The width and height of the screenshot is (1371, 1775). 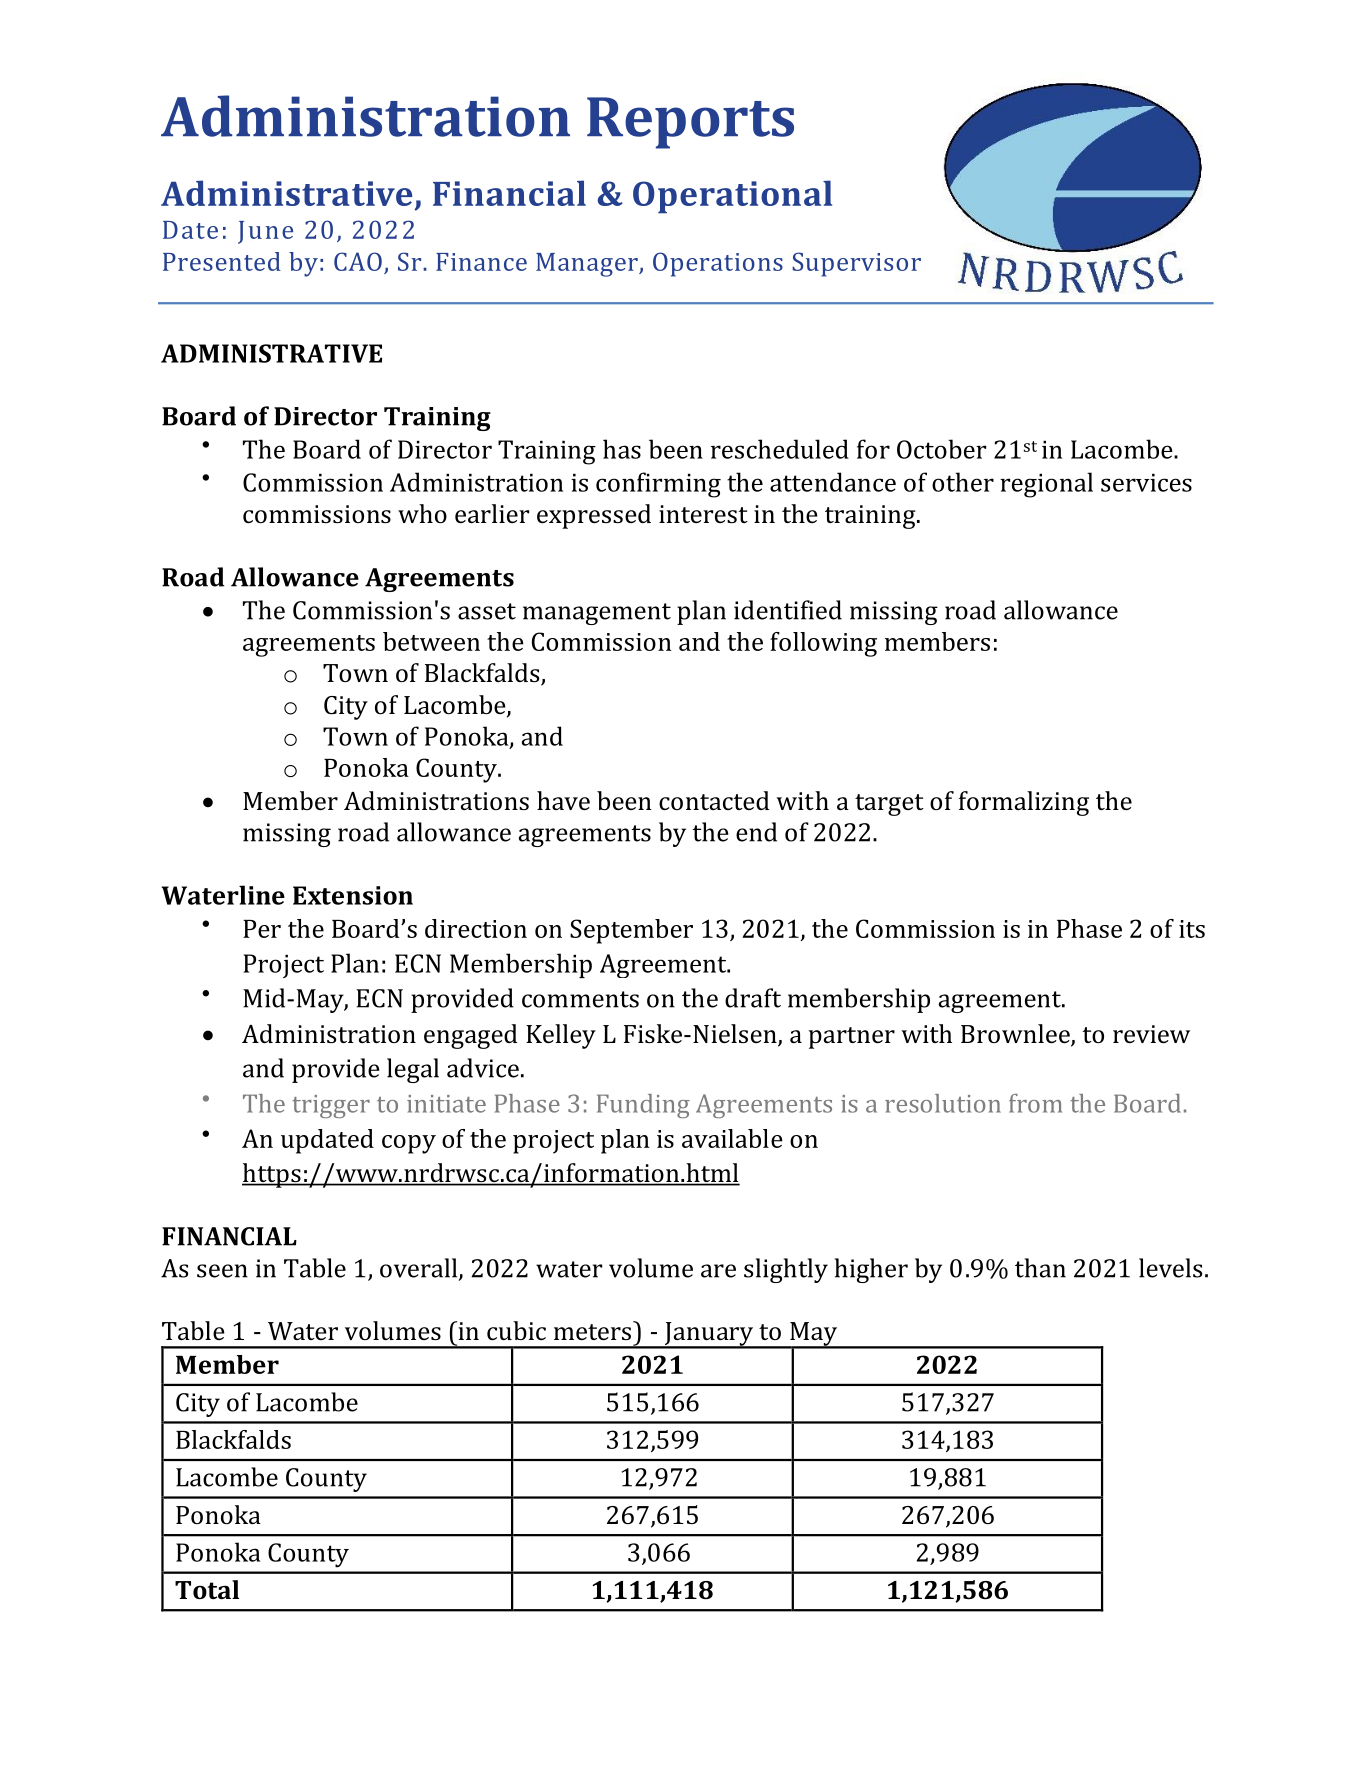 I want to click on Operational, so click(x=732, y=197).
